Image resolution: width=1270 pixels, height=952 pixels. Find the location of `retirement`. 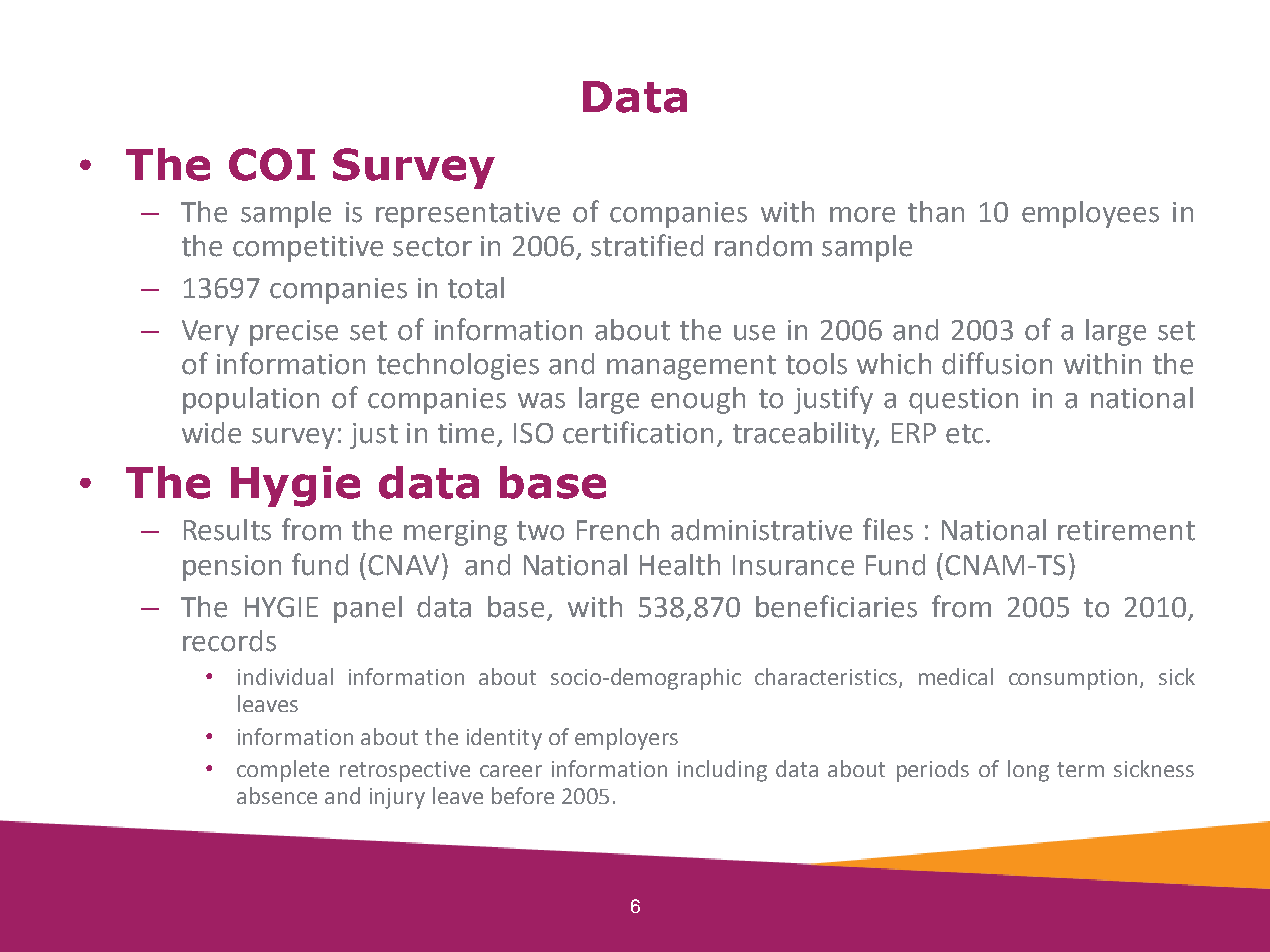

retirement is located at coordinates (1126, 530).
